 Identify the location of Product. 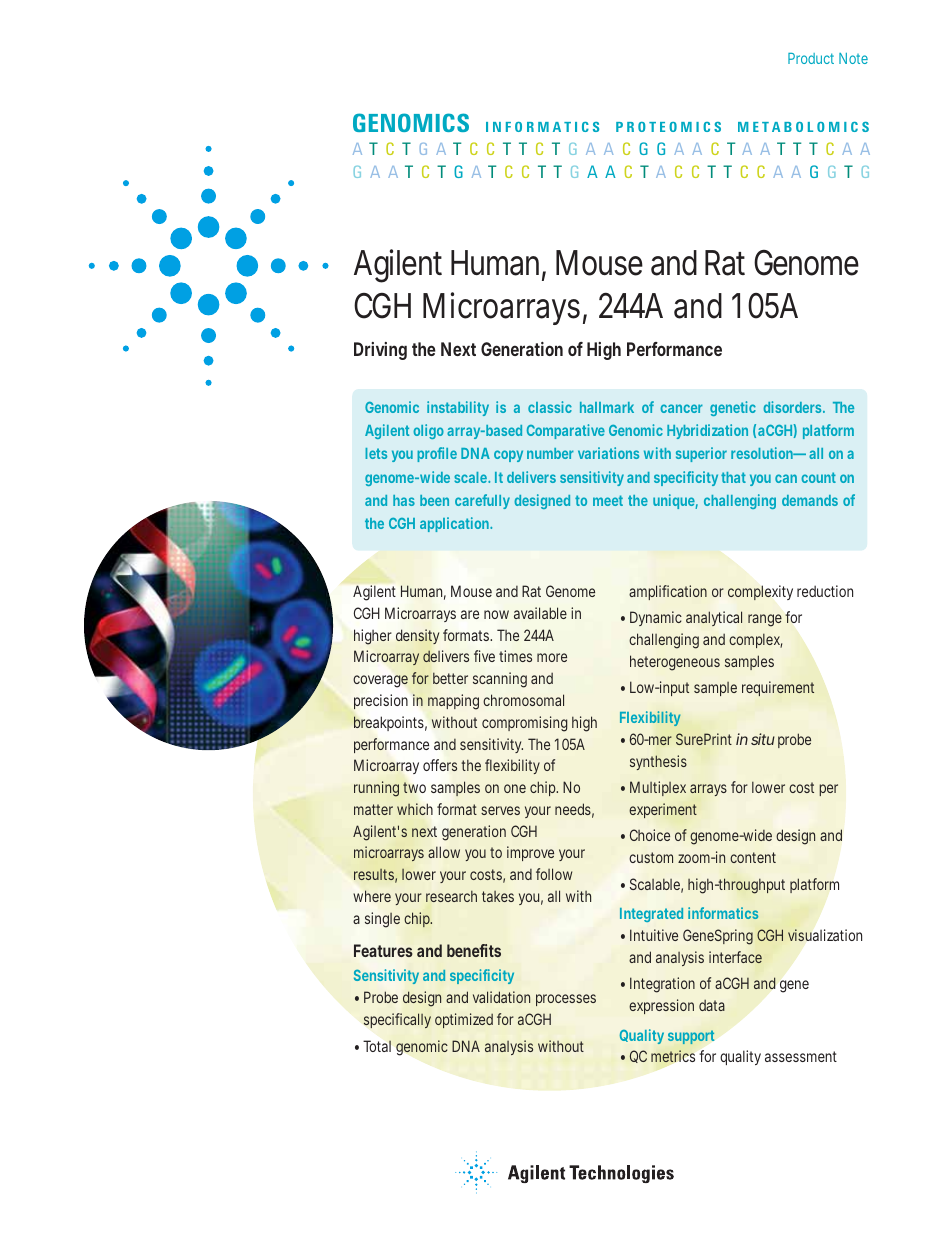
(811, 58).
